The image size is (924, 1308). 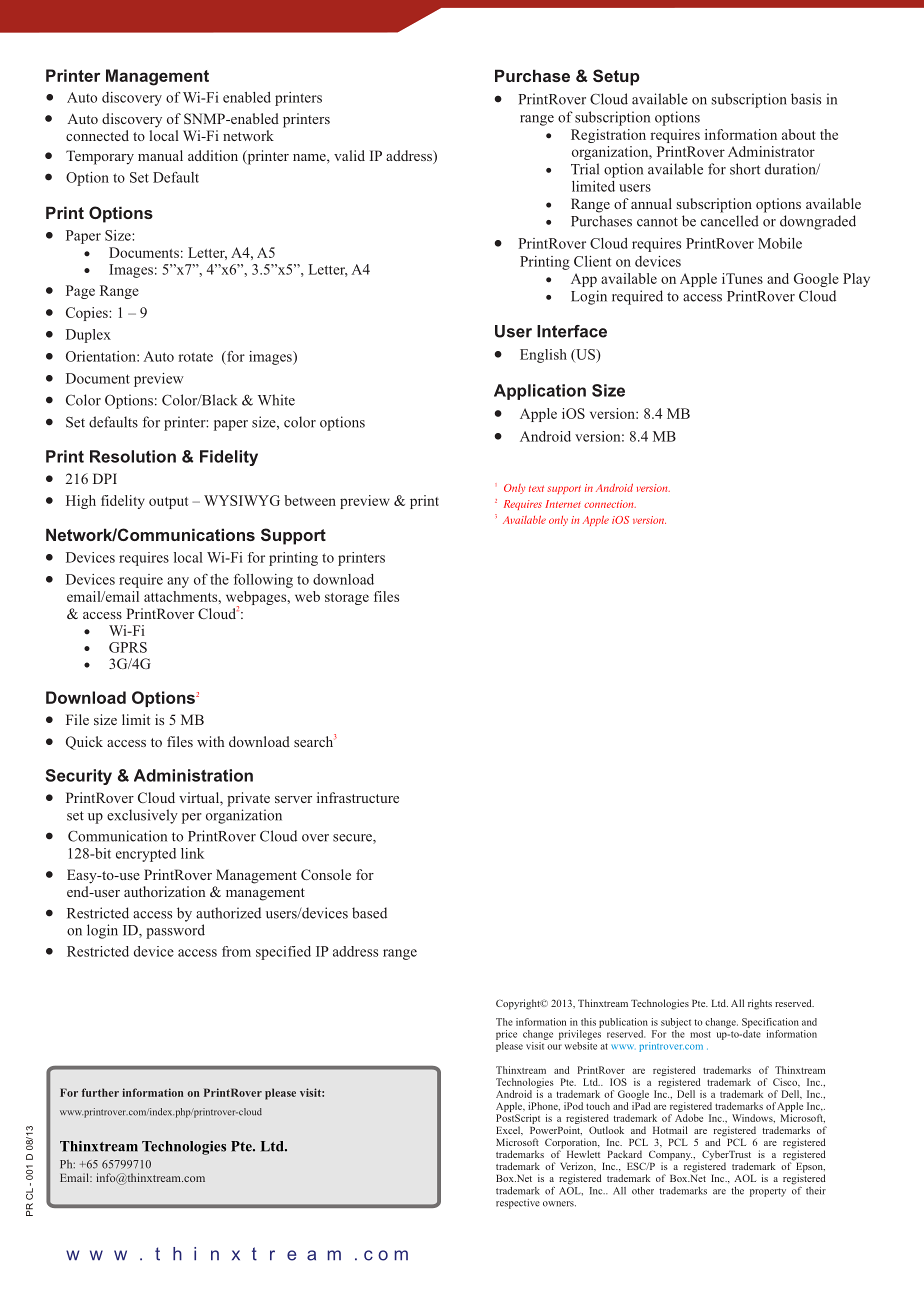 I want to click on infrastructure, so click(x=358, y=797).
